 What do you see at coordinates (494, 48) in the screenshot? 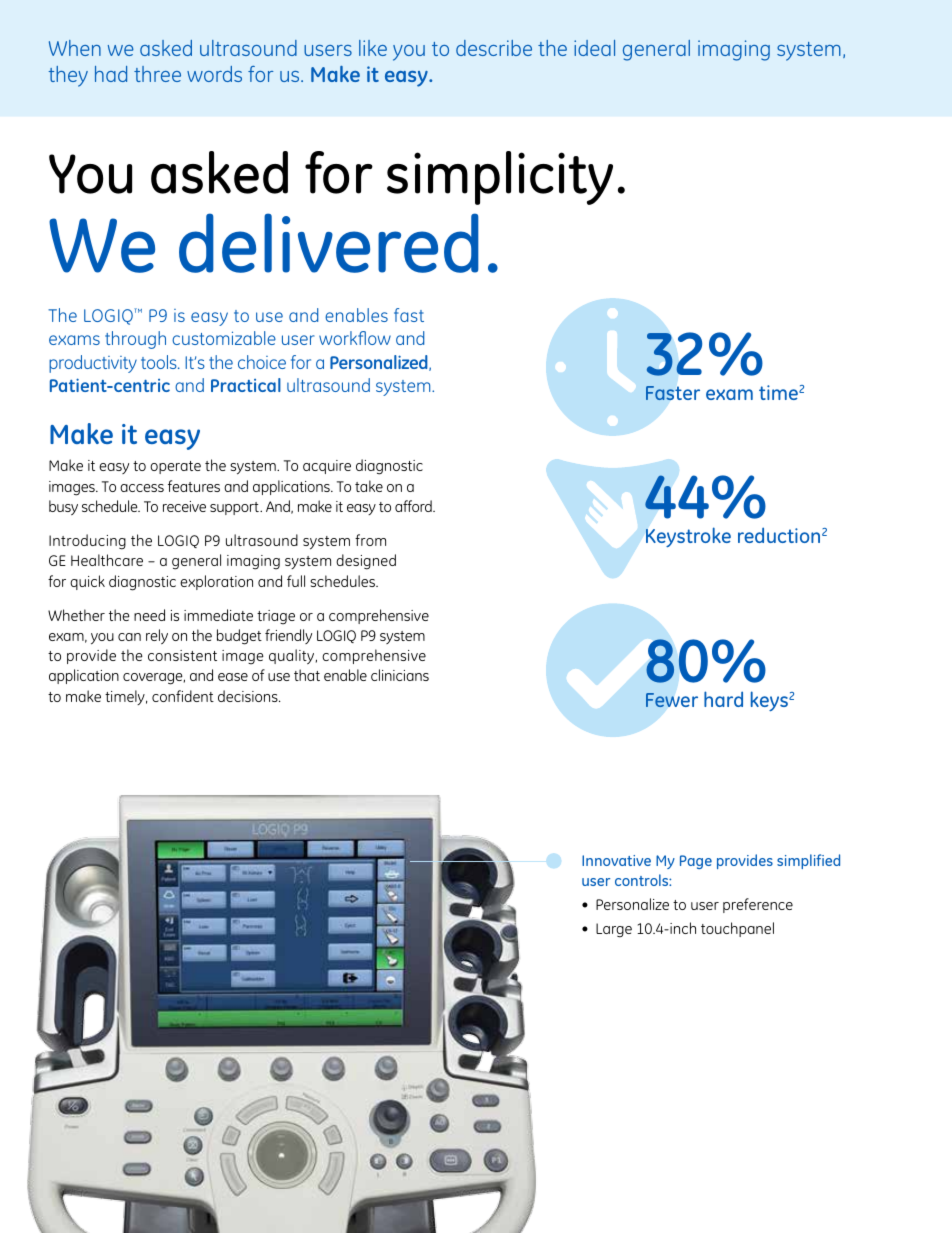
I see `describe` at bounding box center [494, 48].
